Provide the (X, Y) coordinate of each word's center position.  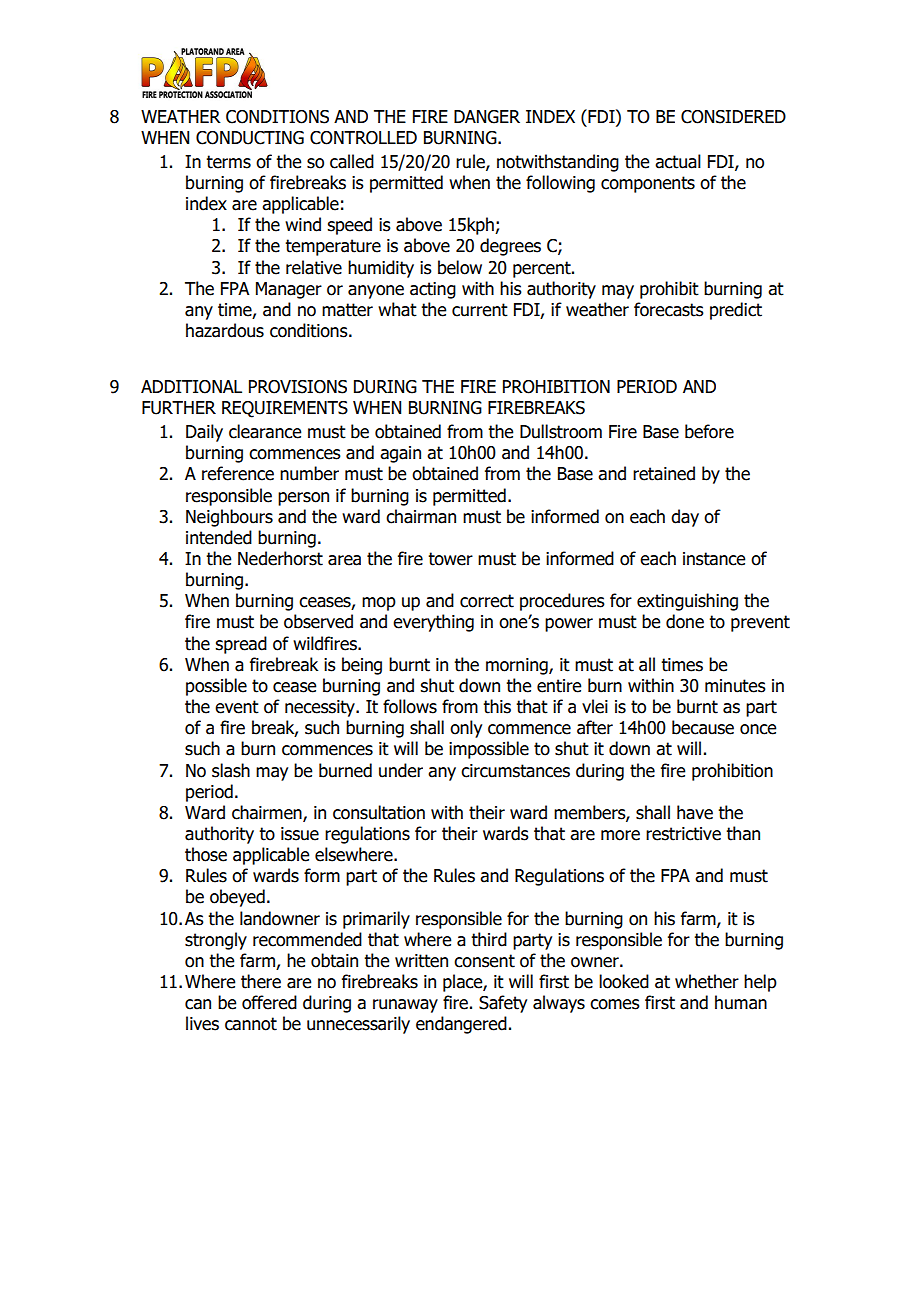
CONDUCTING (250, 138)
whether (707, 981)
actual (678, 161)
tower (450, 559)
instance (714, 559)
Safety (503, 1004)
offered (269, 1002)
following (560, 184)
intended (219, 537)
